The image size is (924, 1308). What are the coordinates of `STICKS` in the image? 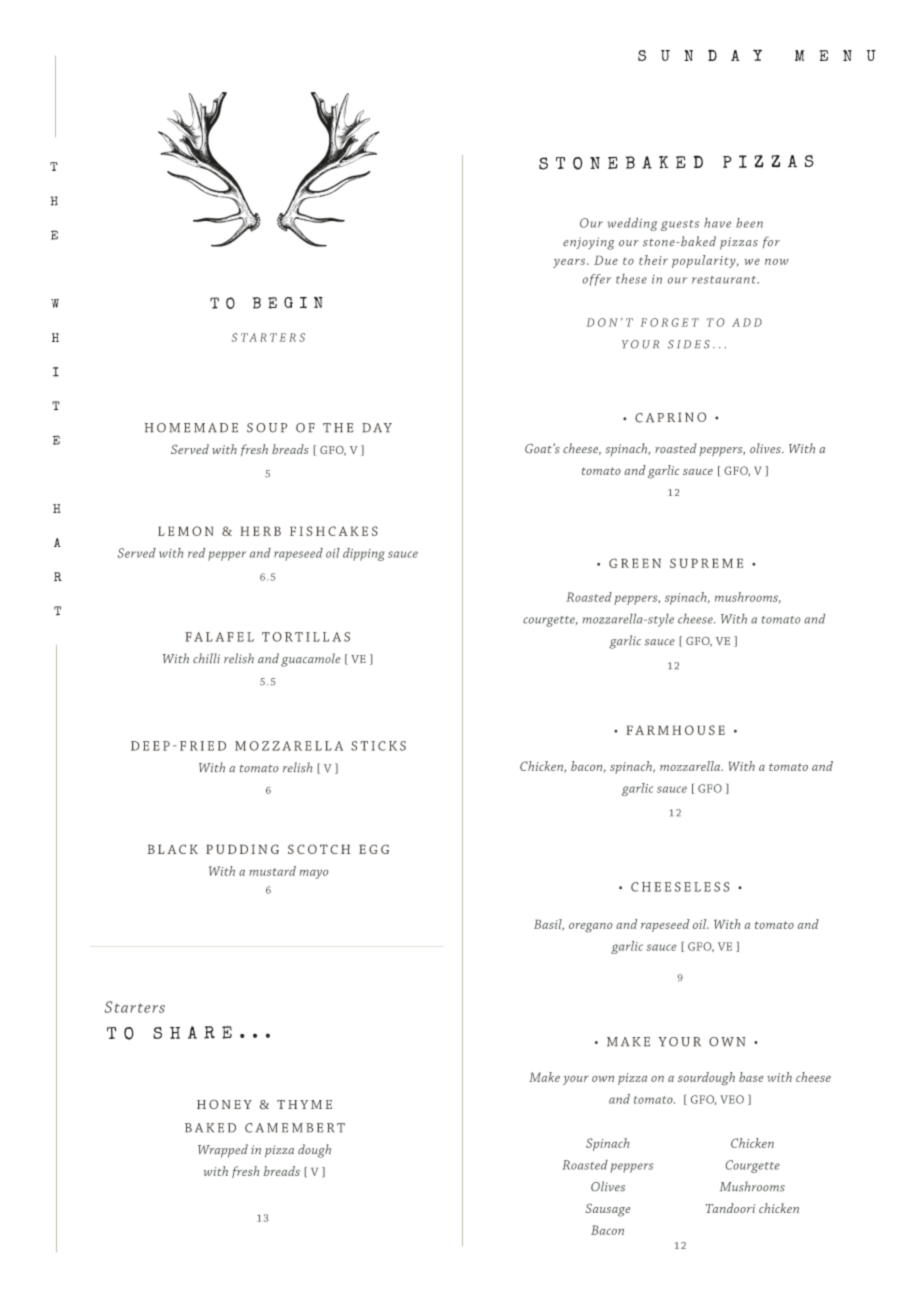 It's located at (378, 746).
